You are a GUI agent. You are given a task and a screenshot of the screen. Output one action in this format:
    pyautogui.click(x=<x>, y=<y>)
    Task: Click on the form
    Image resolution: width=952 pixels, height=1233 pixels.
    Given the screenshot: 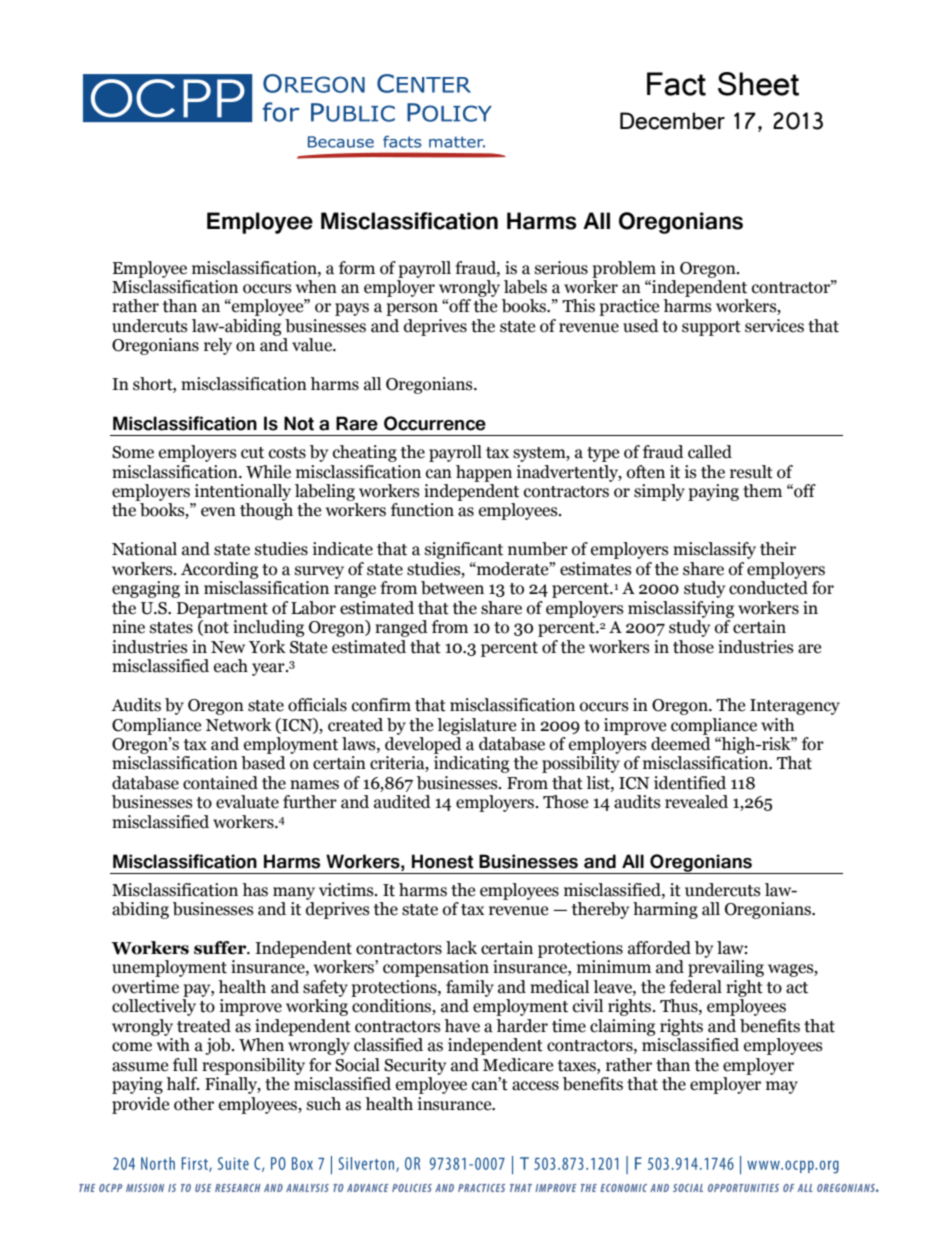 What is the action you would take?
    pyautogui.click(x=357, y=268)
